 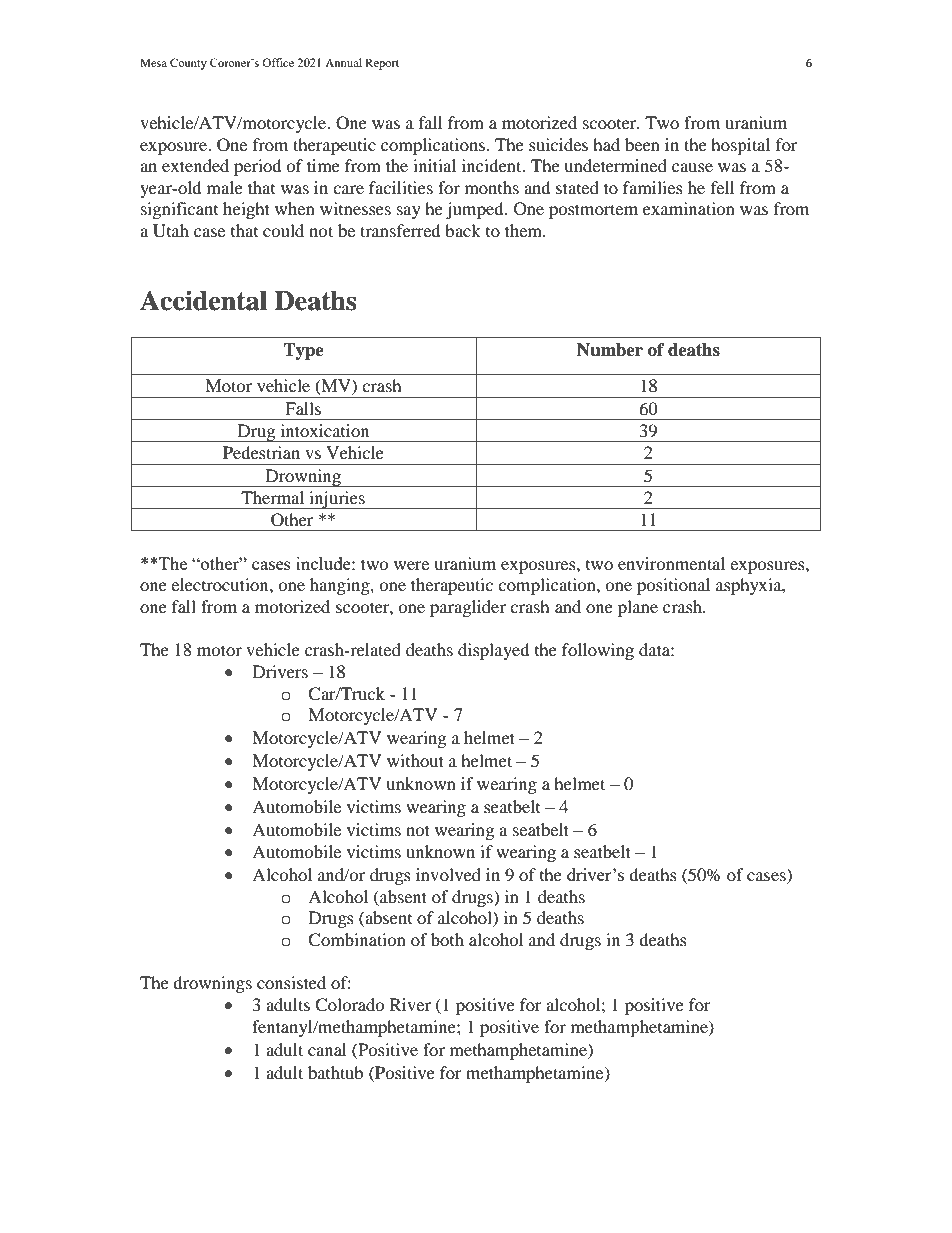 I want to click on environmental, so click(x=671, y=563).
